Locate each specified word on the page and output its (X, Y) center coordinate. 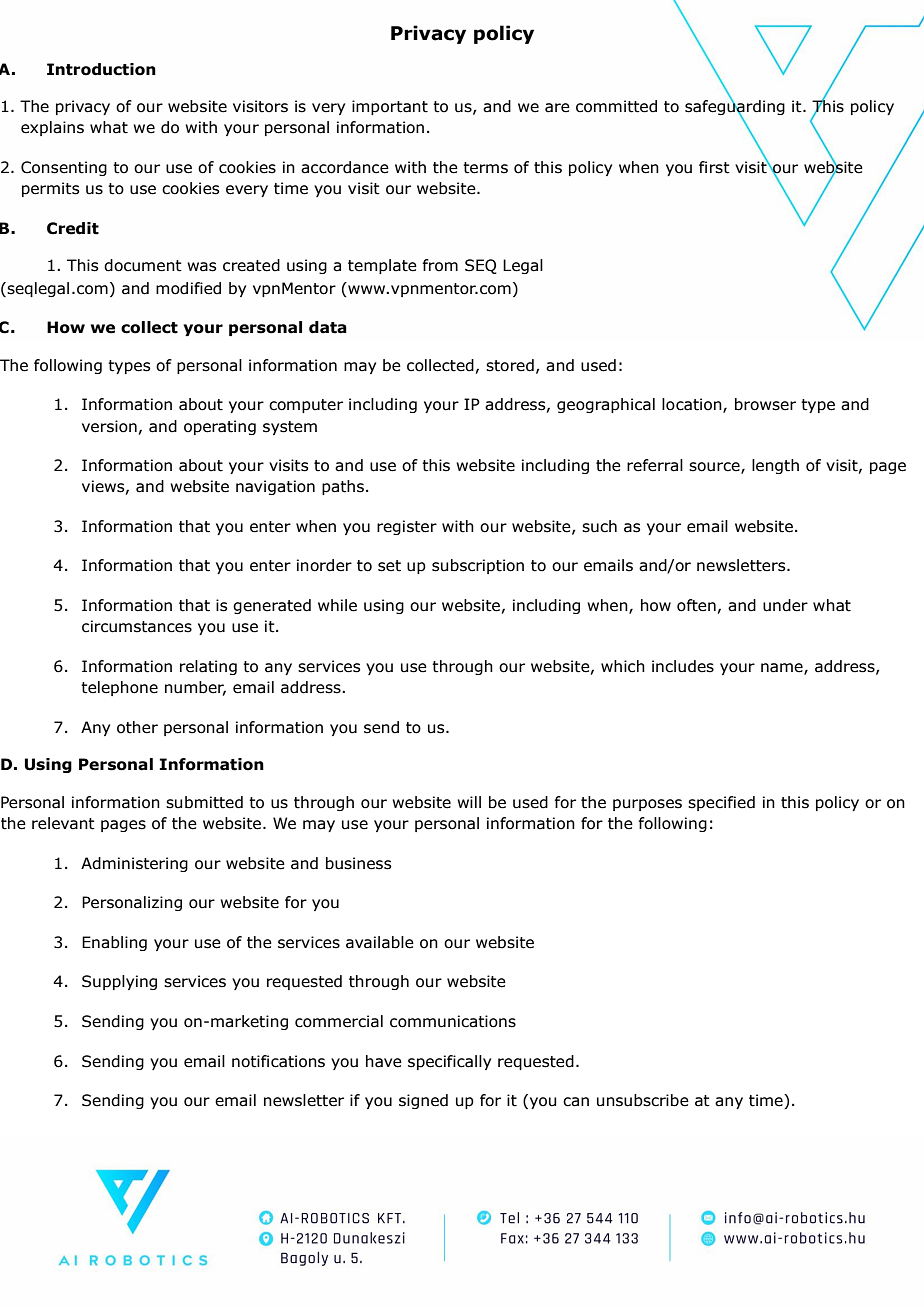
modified (188, 288)
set (389, 566)
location (693, 405)
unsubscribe (643, 1100)
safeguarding (735, 108)
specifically (449, 1062)
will (469, 802)
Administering (134, 864)
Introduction (101, 69)
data (328, 327)
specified (721, 803)
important (390, 107)
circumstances (137, 626)
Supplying (119, 982)
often (696, 605)
